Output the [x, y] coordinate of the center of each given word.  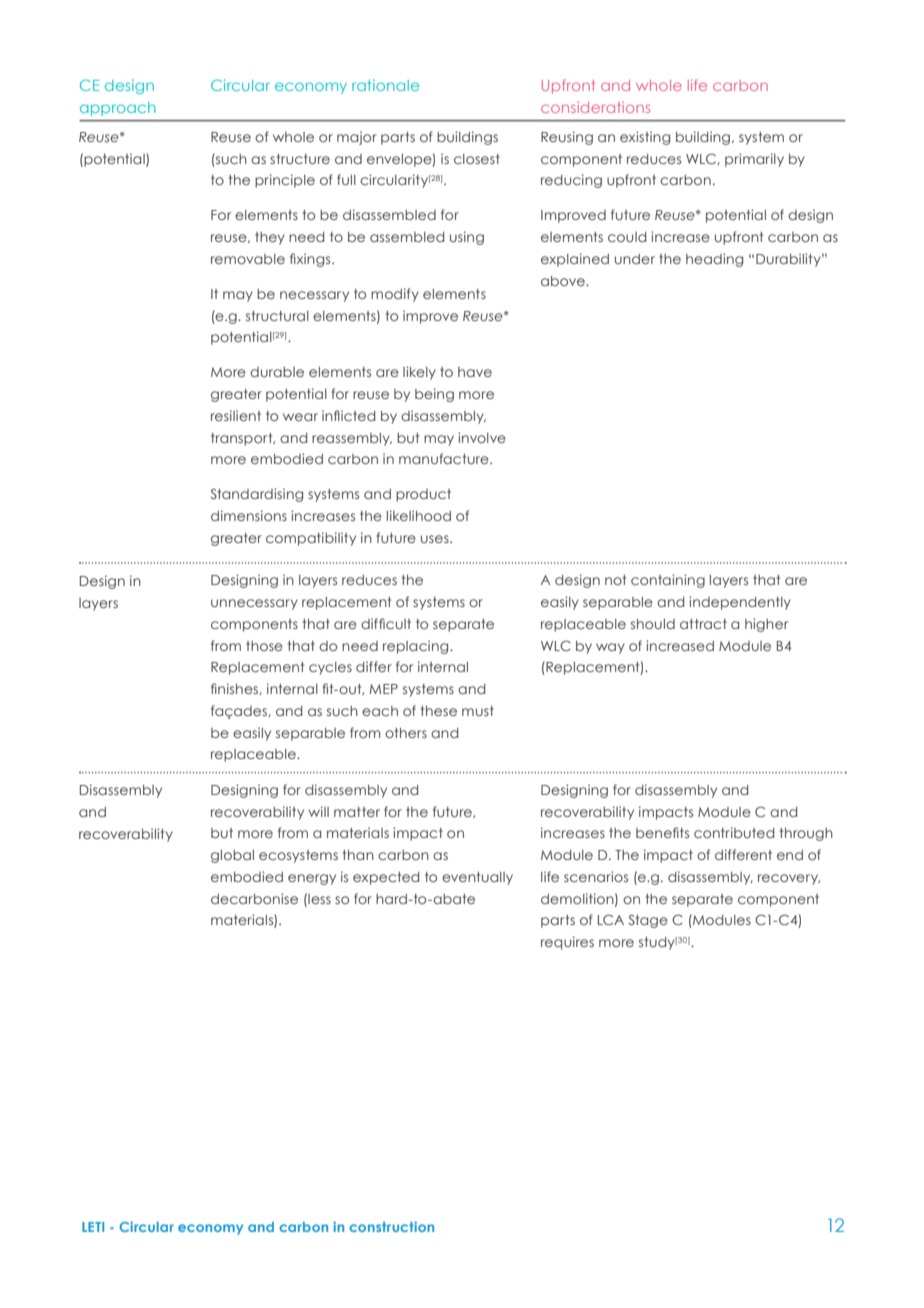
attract [703, 624]
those [264, 646]
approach [118, 109]
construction [391, 1226]
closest [477, 159]
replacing [417, 647]
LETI [93, 1227]
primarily [754, 160]
